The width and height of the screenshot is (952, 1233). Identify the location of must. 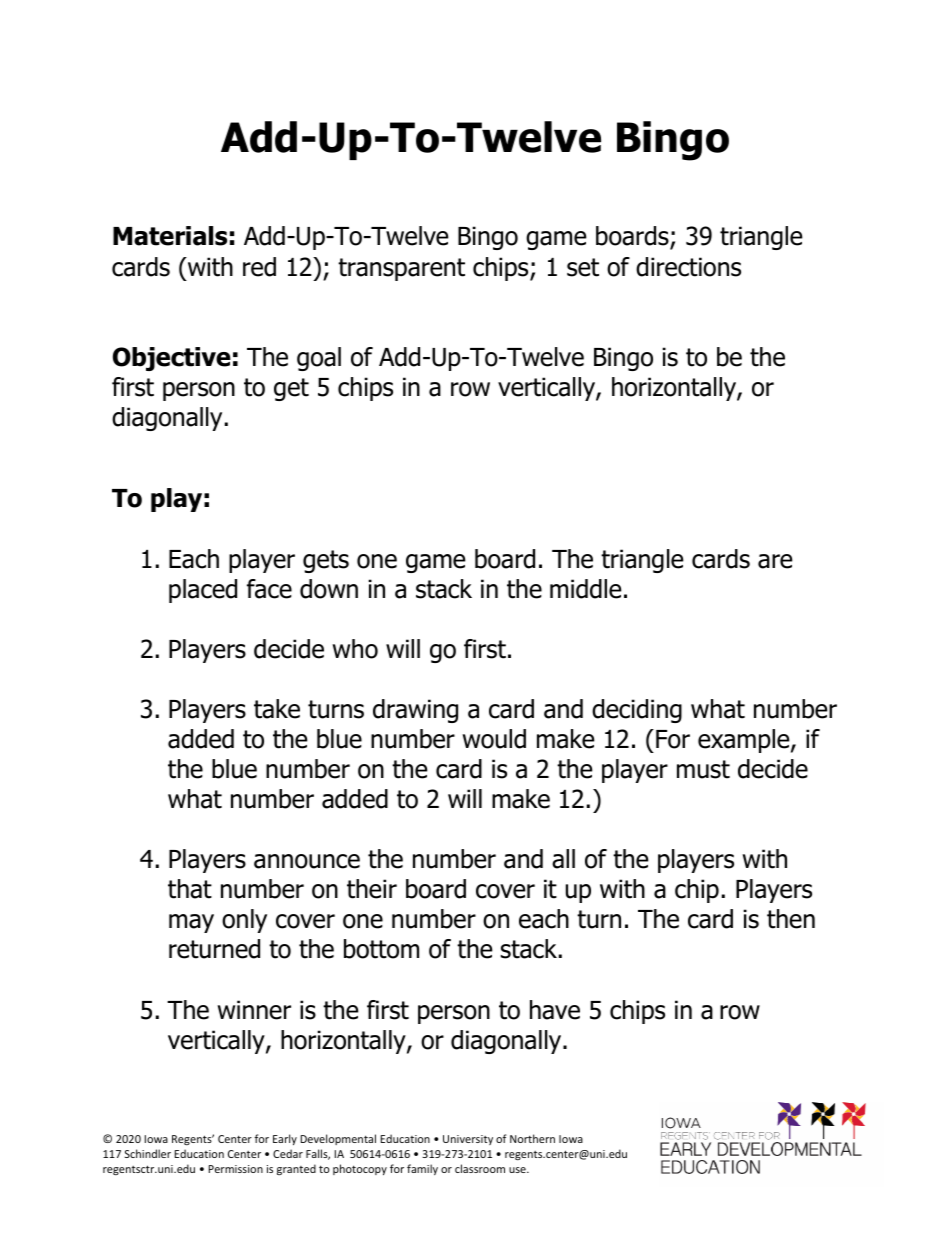
(703, 769).
